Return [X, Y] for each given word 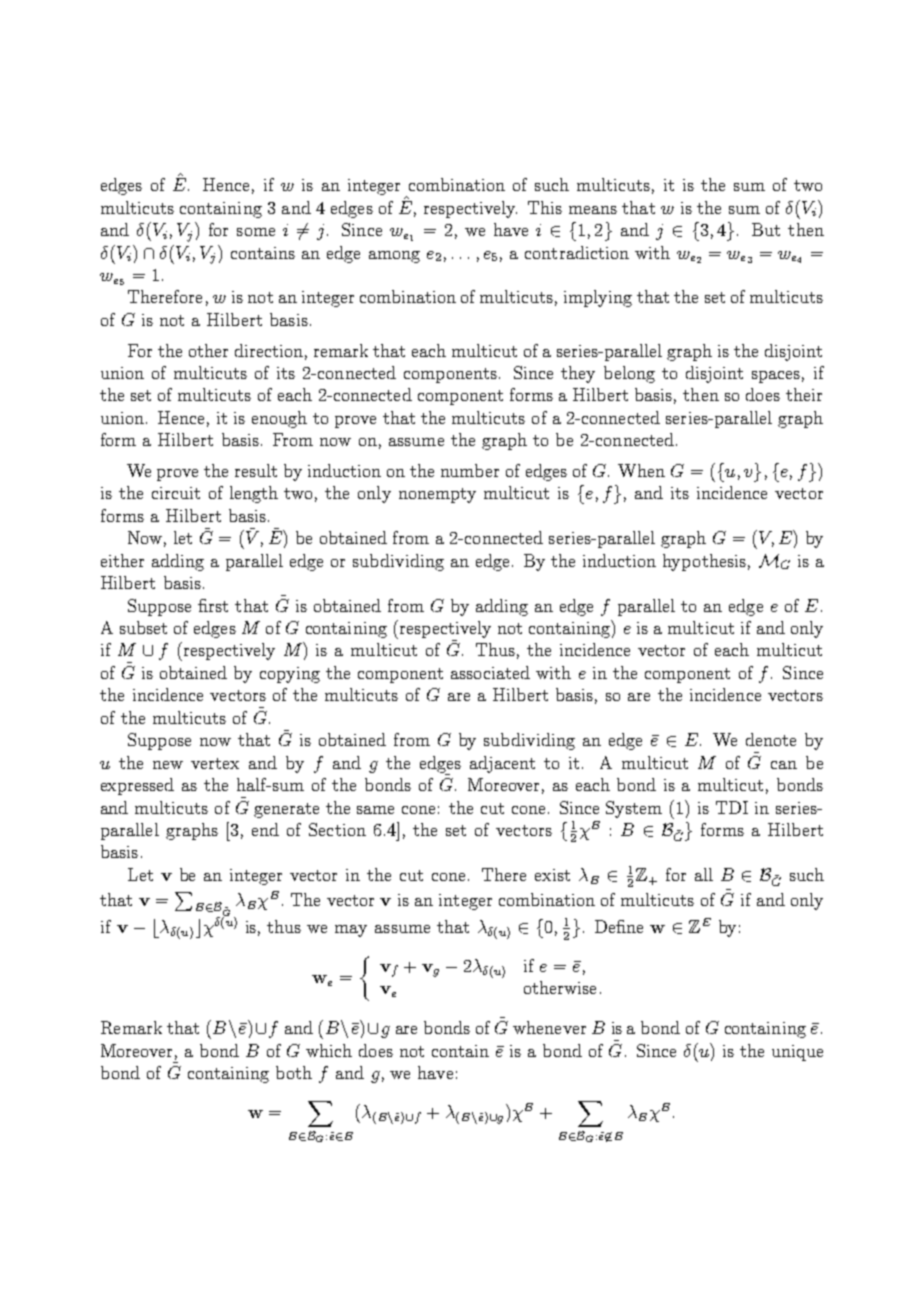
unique [797, 1053]
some [256, 232]
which [329, 1050]
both [294, 1072]
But [766, 229]
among [394, 257]
